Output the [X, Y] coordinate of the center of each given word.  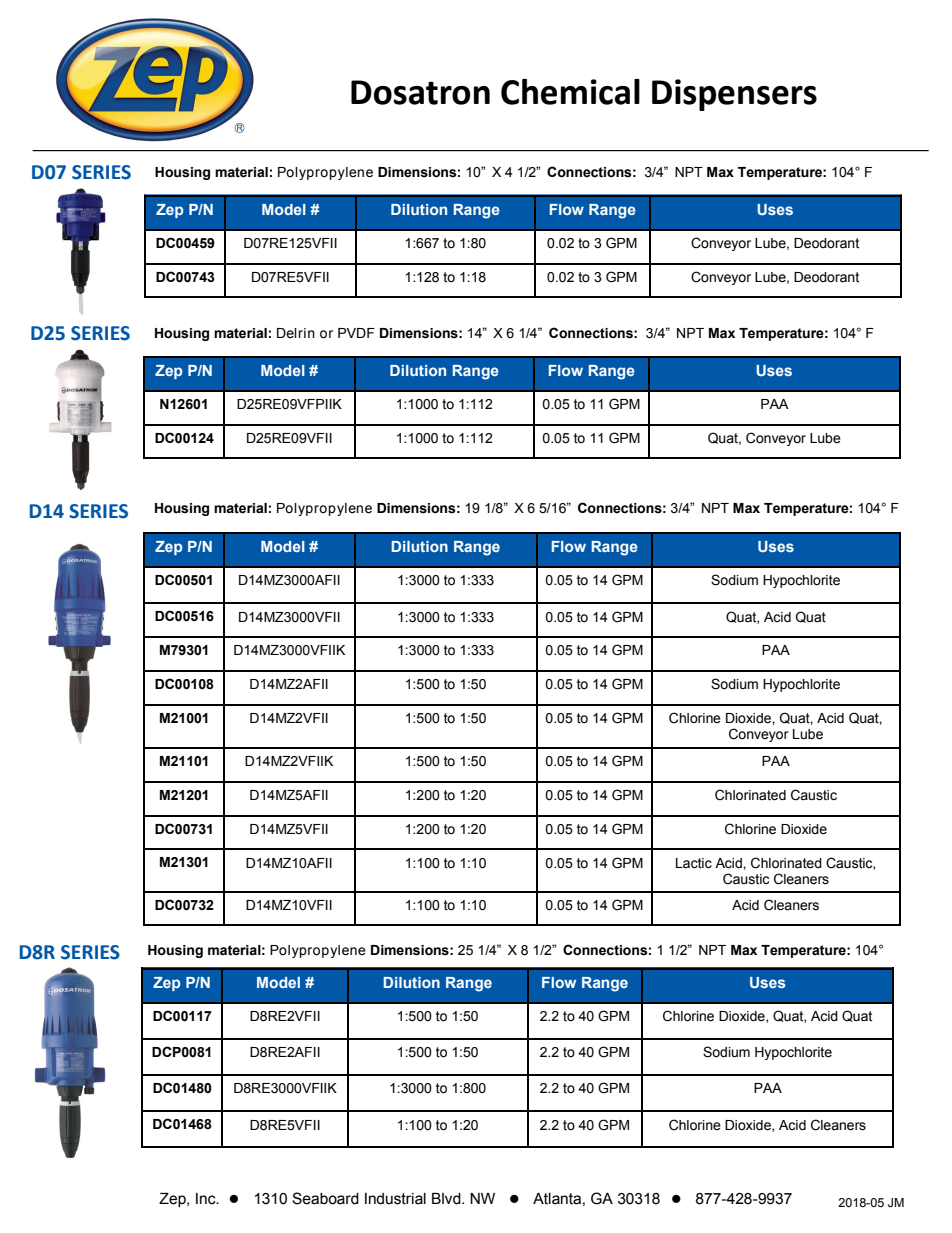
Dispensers [734, 95]
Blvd [447, 1199]
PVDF [356, 333]
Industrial [395, 1199]
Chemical [570, 92]
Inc [207, 1199]
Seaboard [325, 1198]
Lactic [694, 863]
